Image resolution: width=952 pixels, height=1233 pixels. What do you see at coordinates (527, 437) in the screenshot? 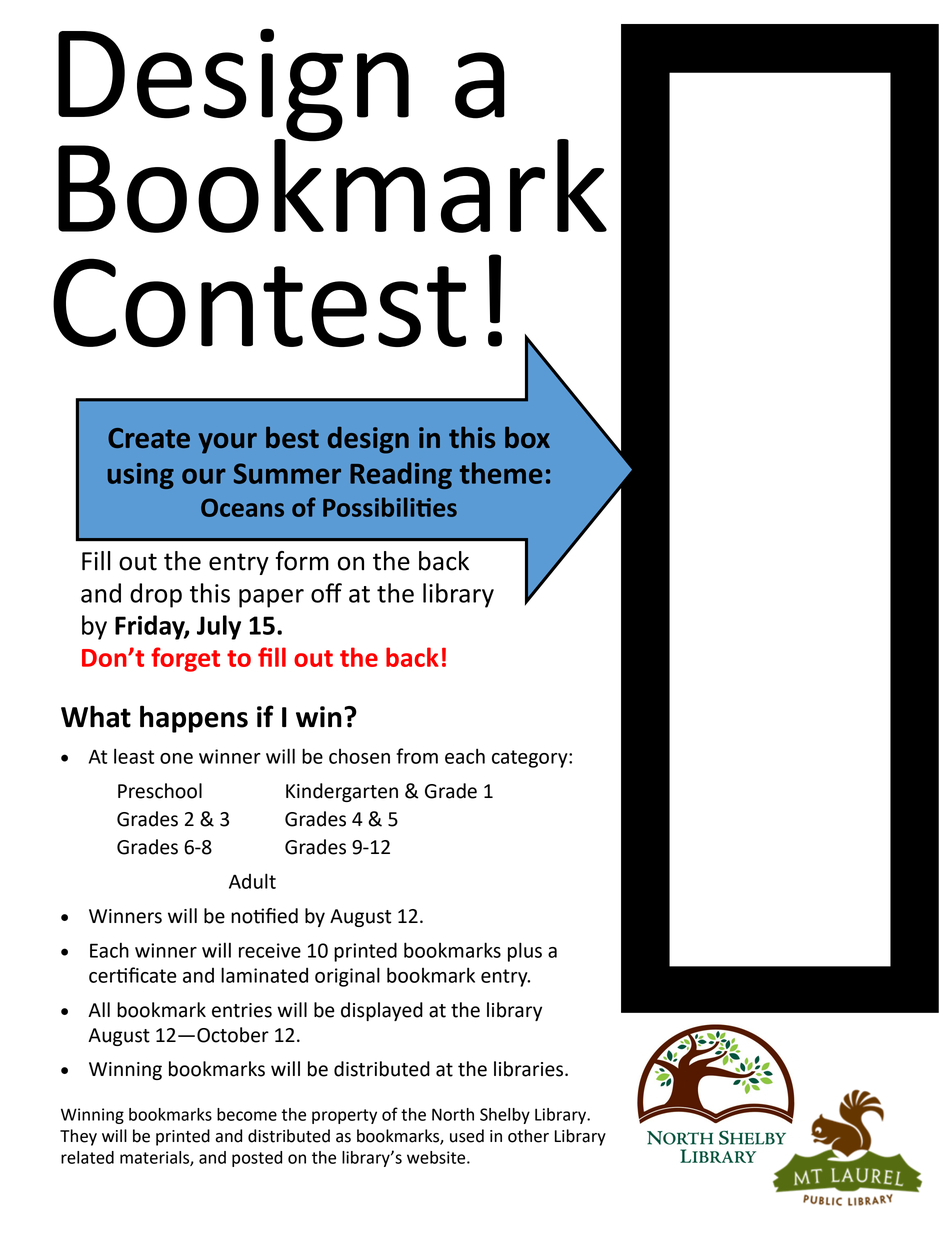
I see `box` at bounding box center [527, 437].
